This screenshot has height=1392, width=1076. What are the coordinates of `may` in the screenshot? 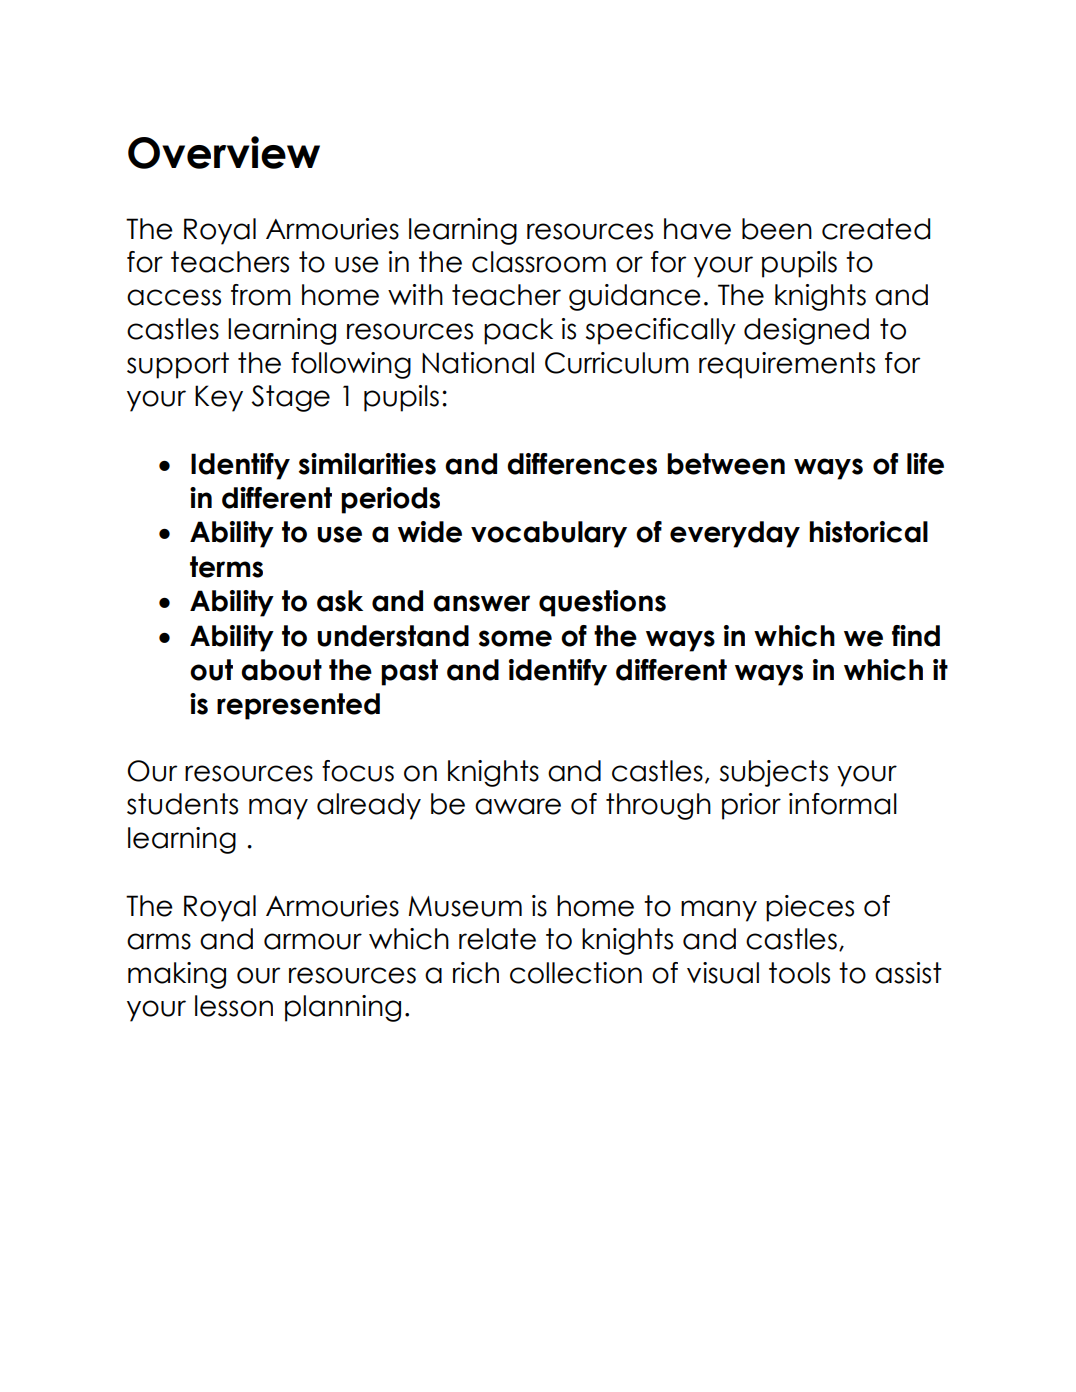 It's located at (278, 809).
